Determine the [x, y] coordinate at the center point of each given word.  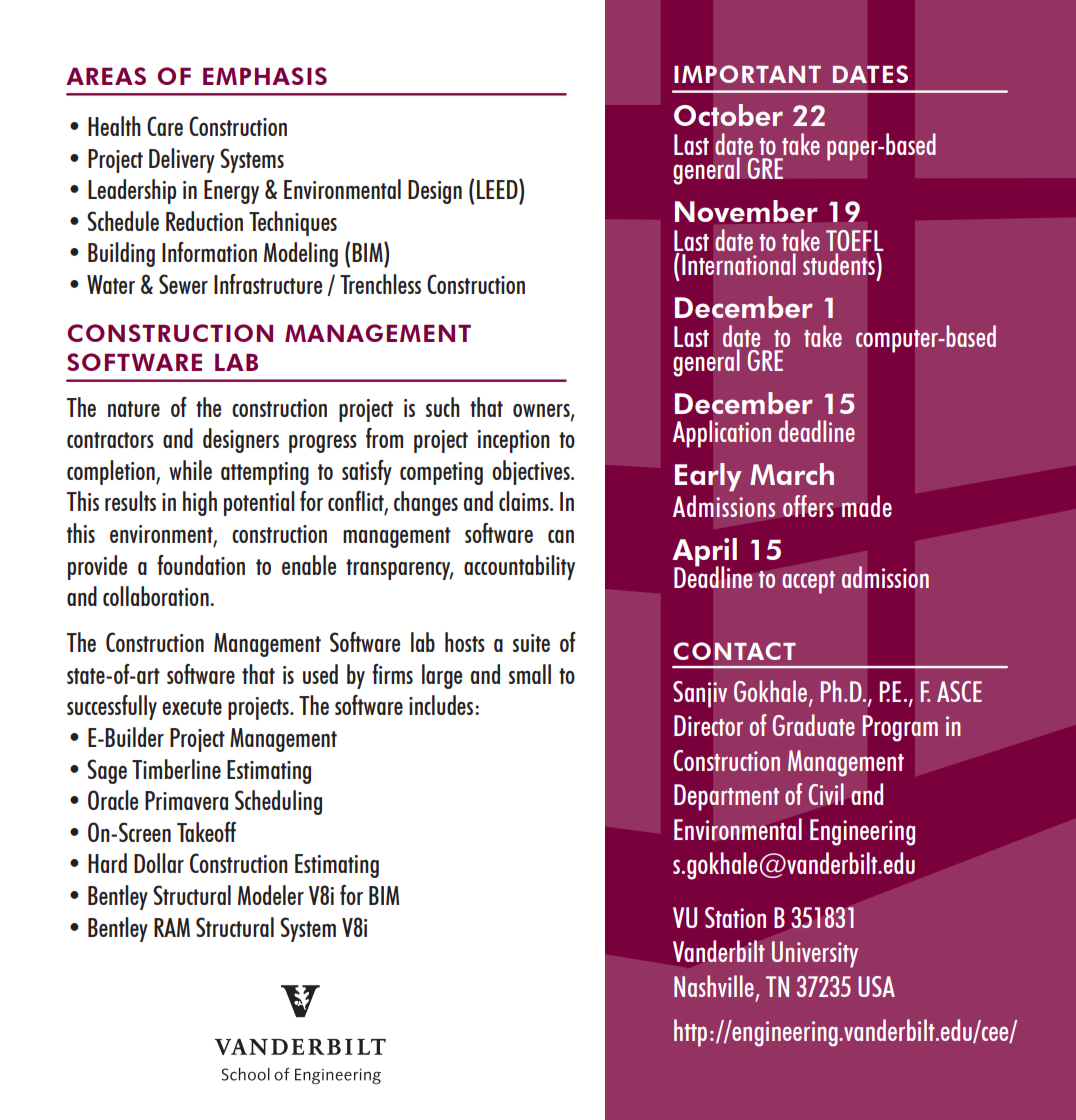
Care [165, 126]
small [530, 674]
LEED [498, 189]
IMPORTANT [748, 74]
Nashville [714, 986]
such [443, 407]
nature [134, 409]
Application [722, 433]
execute [192, 707]
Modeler [271, 895]
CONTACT [735, 651]
